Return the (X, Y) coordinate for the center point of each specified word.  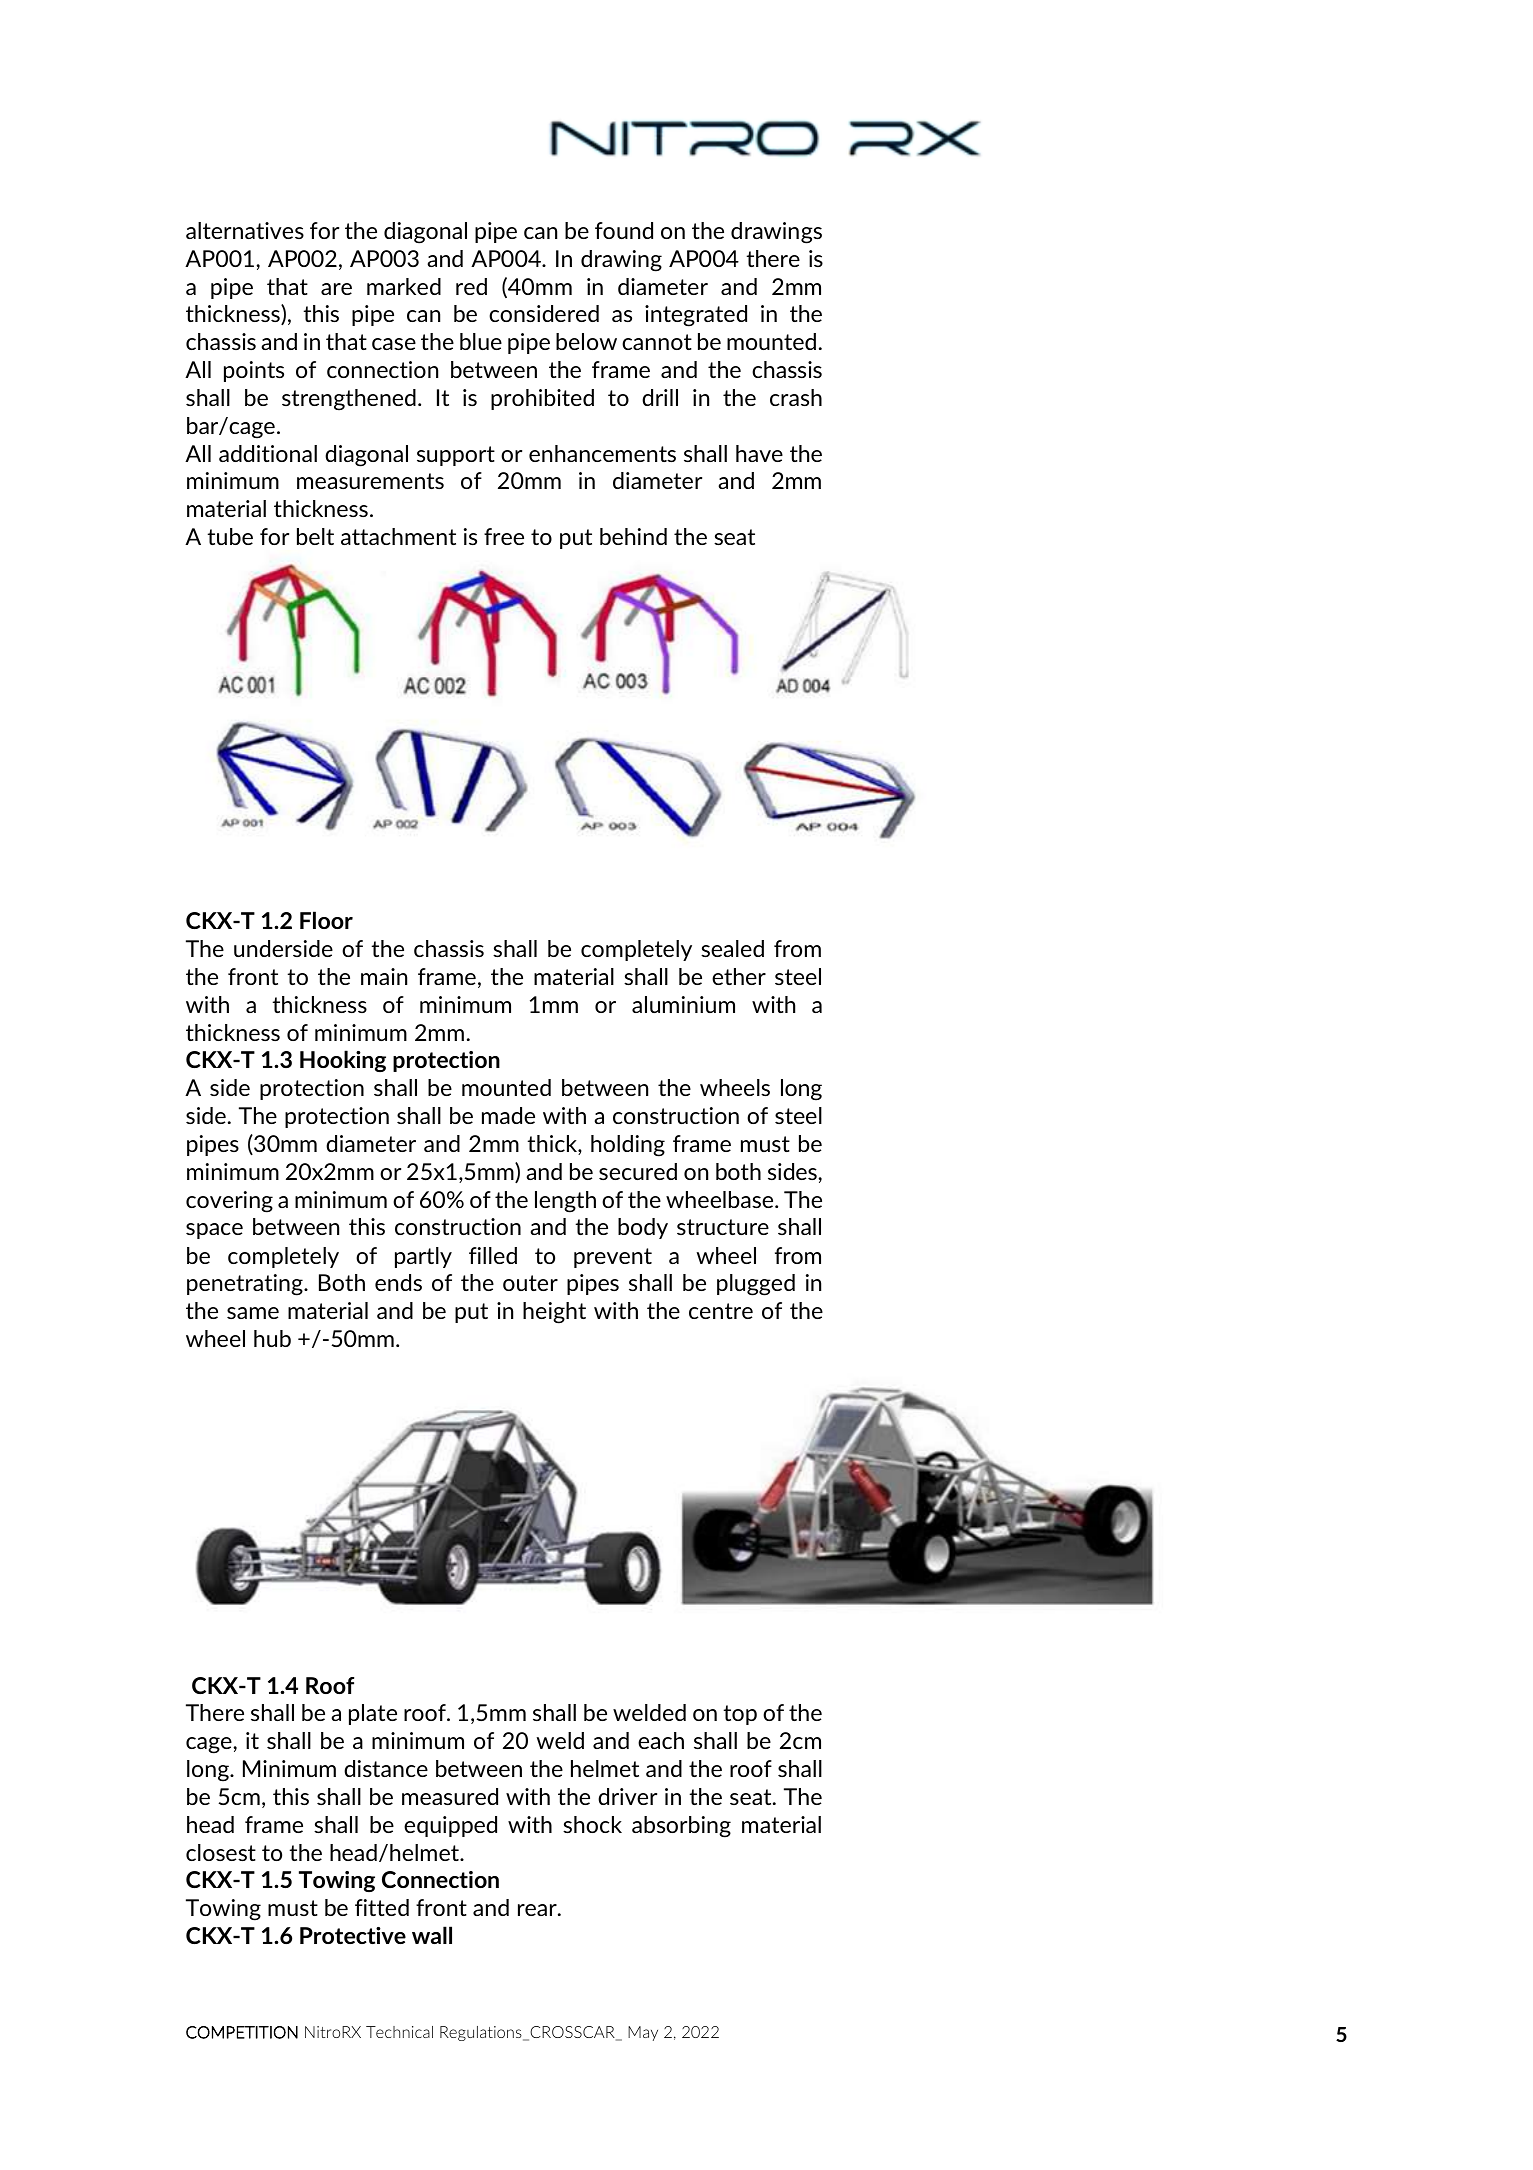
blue (481, 341)
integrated (696, 316)
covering (229, 1202)
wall (432, 1935)
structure (723, 1227)
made (508, 1115)
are (336, 289)
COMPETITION (242, 2032)
